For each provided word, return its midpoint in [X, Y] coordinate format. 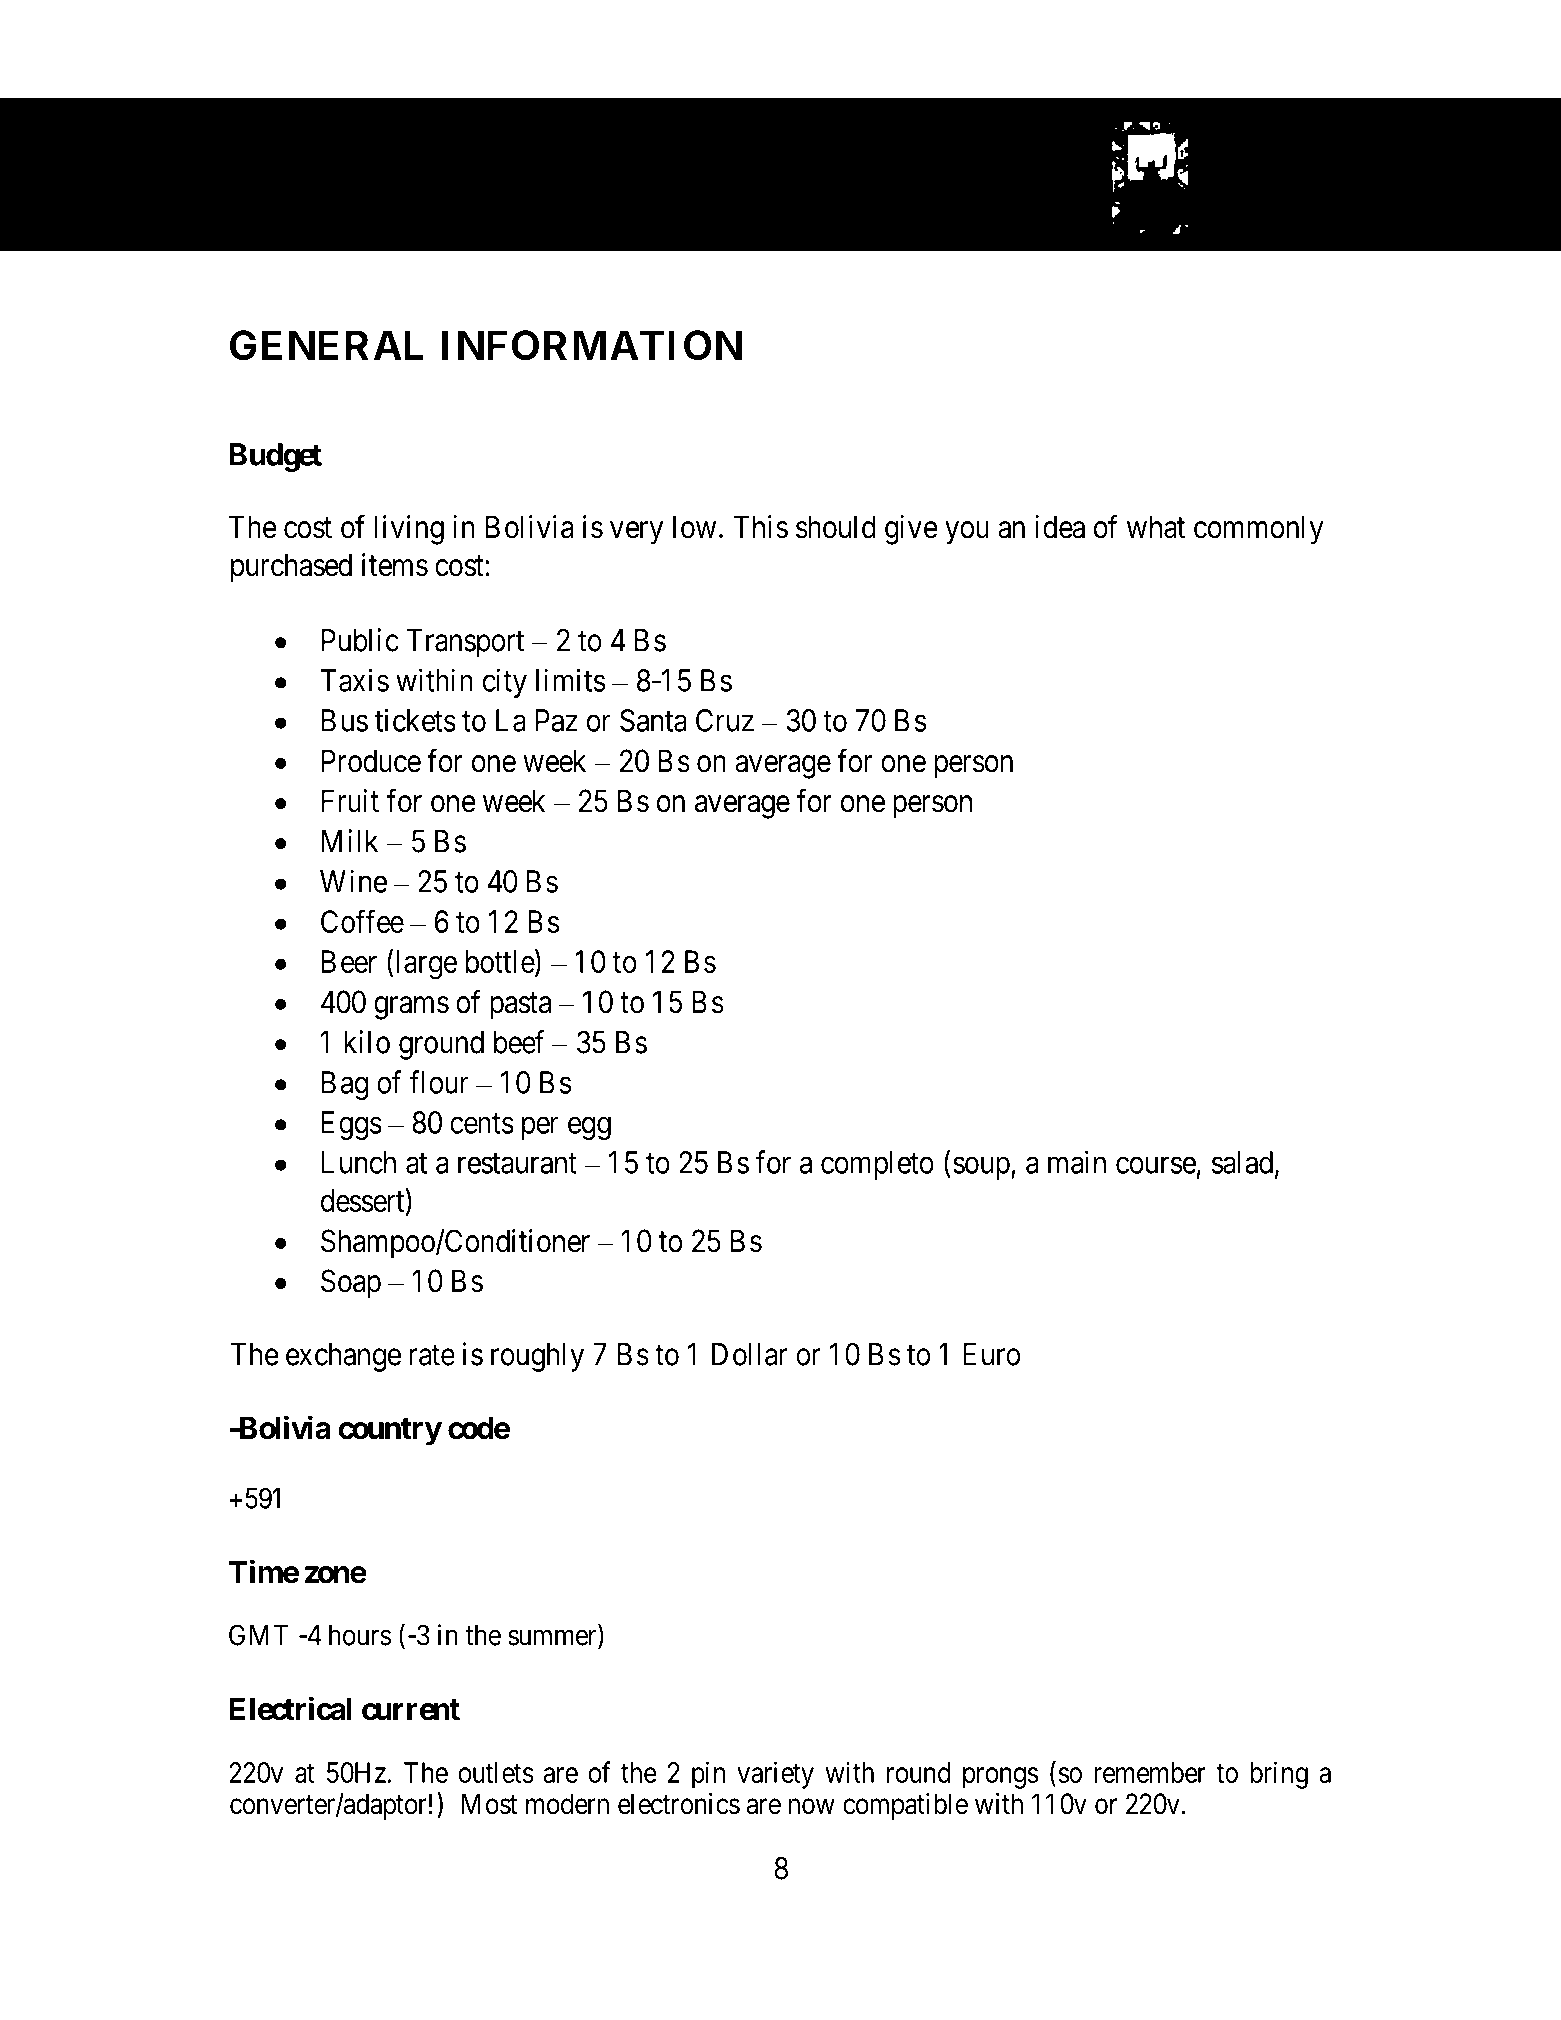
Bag [345, 1085]
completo [877, 1165]
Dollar [750, 1354]
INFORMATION [592, 345]
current [411, 1710]
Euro [991, 1354]
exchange [343, 1357]
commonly [1259, 530]
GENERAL [326, 345]
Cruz [725, 720]
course [1156, 1165]
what [1156, 527]
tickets [415, 720]
